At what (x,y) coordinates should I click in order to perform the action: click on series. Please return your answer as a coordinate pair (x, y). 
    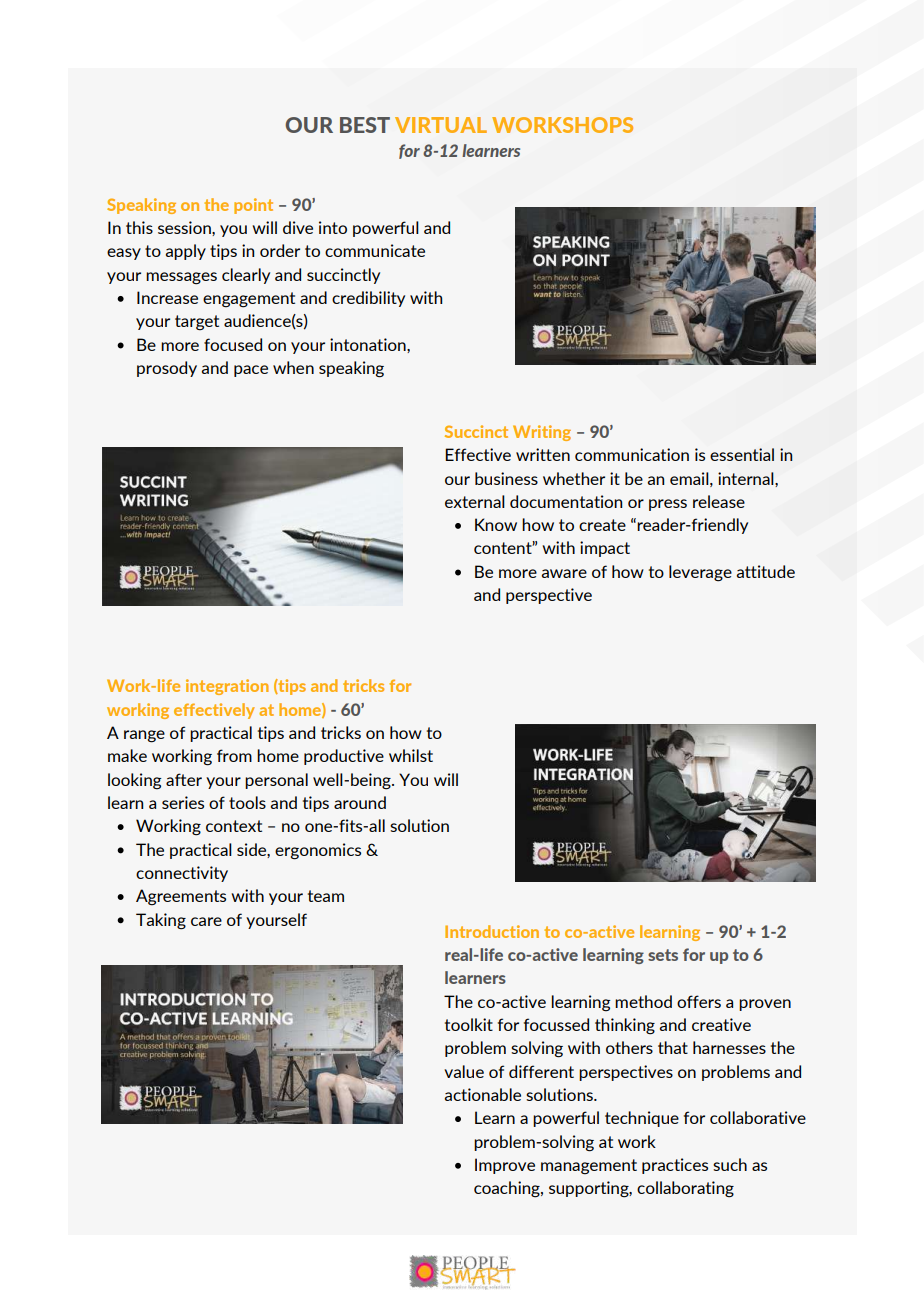
    Looking at the image, I should click on (183, 802).
